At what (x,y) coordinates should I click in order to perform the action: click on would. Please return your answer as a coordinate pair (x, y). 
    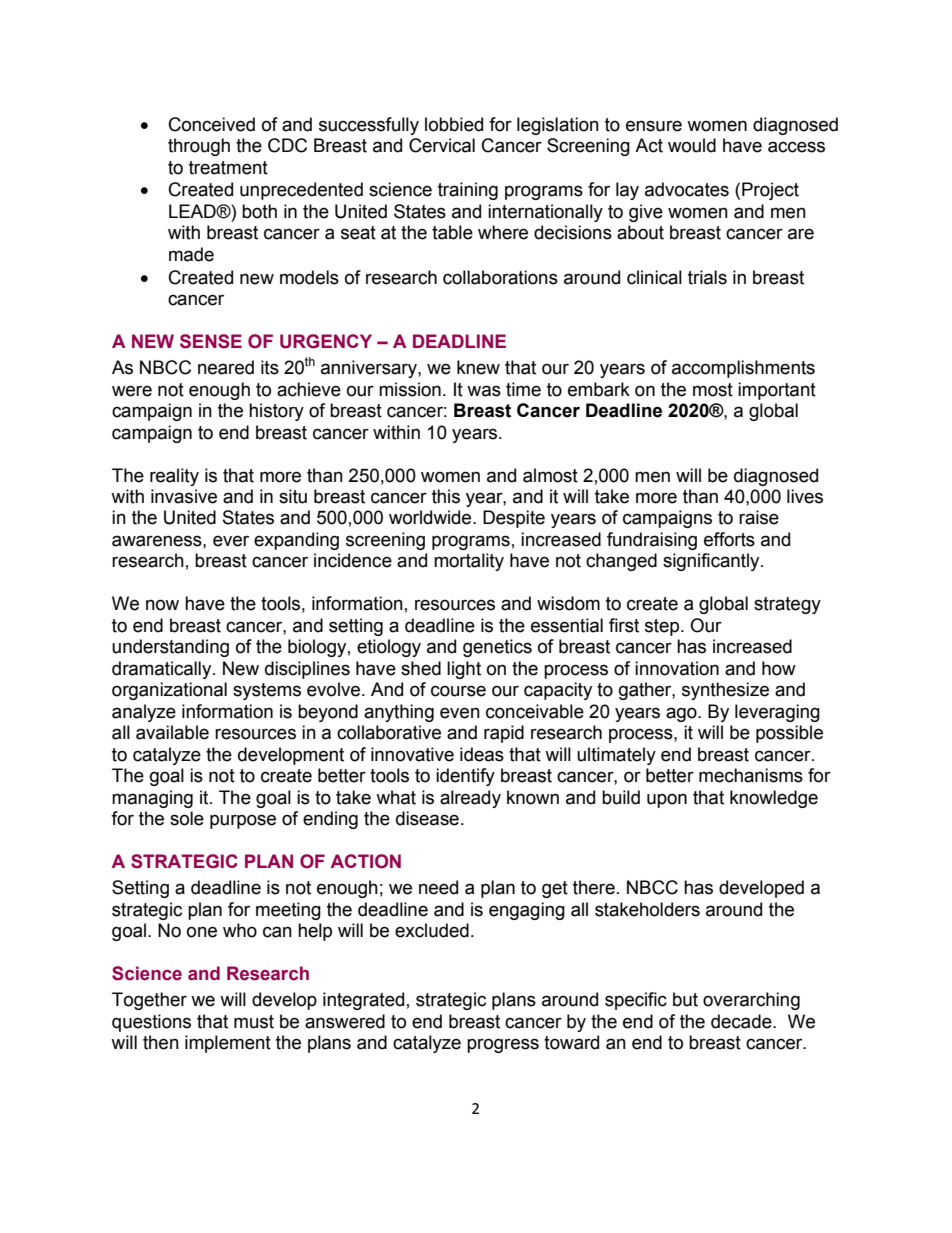
    Looking at the image, I should click on (692, 145).
